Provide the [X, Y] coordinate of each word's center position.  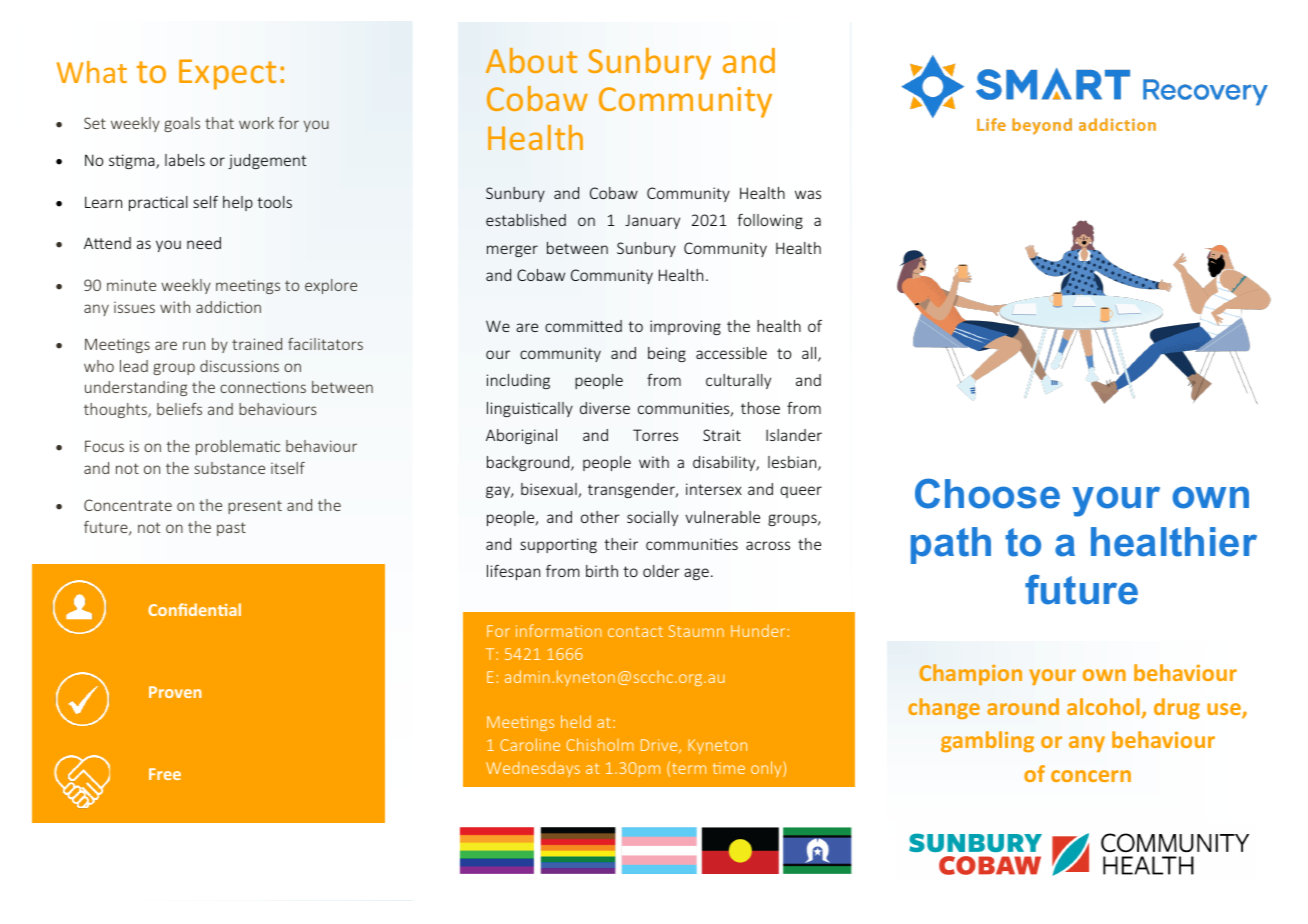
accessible [731, 353]
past [231, 529]
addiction [228, 307]
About [531, 60]
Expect [227, 74]
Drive [660, 746]
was [808, 194]
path [951, 545]
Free [165, 774]
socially [652, 518]
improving [685, 327]
